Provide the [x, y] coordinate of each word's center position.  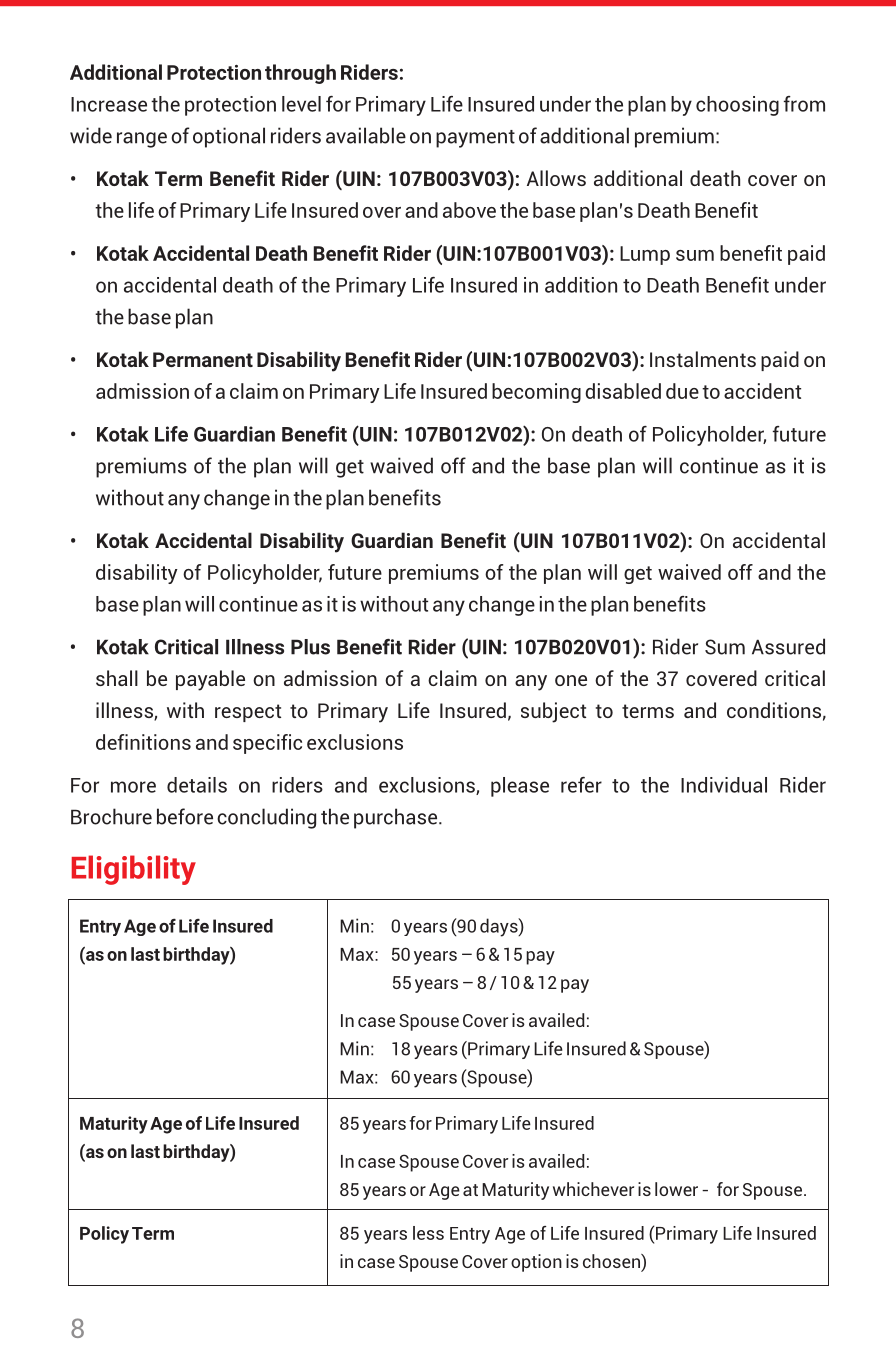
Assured [788, 646]
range [142, 140]
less [428, 1233]
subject [553, 712]
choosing [737, 106]
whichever [593, 1189]
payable [210, 680]
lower [676, 1189]
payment [475, 139]
